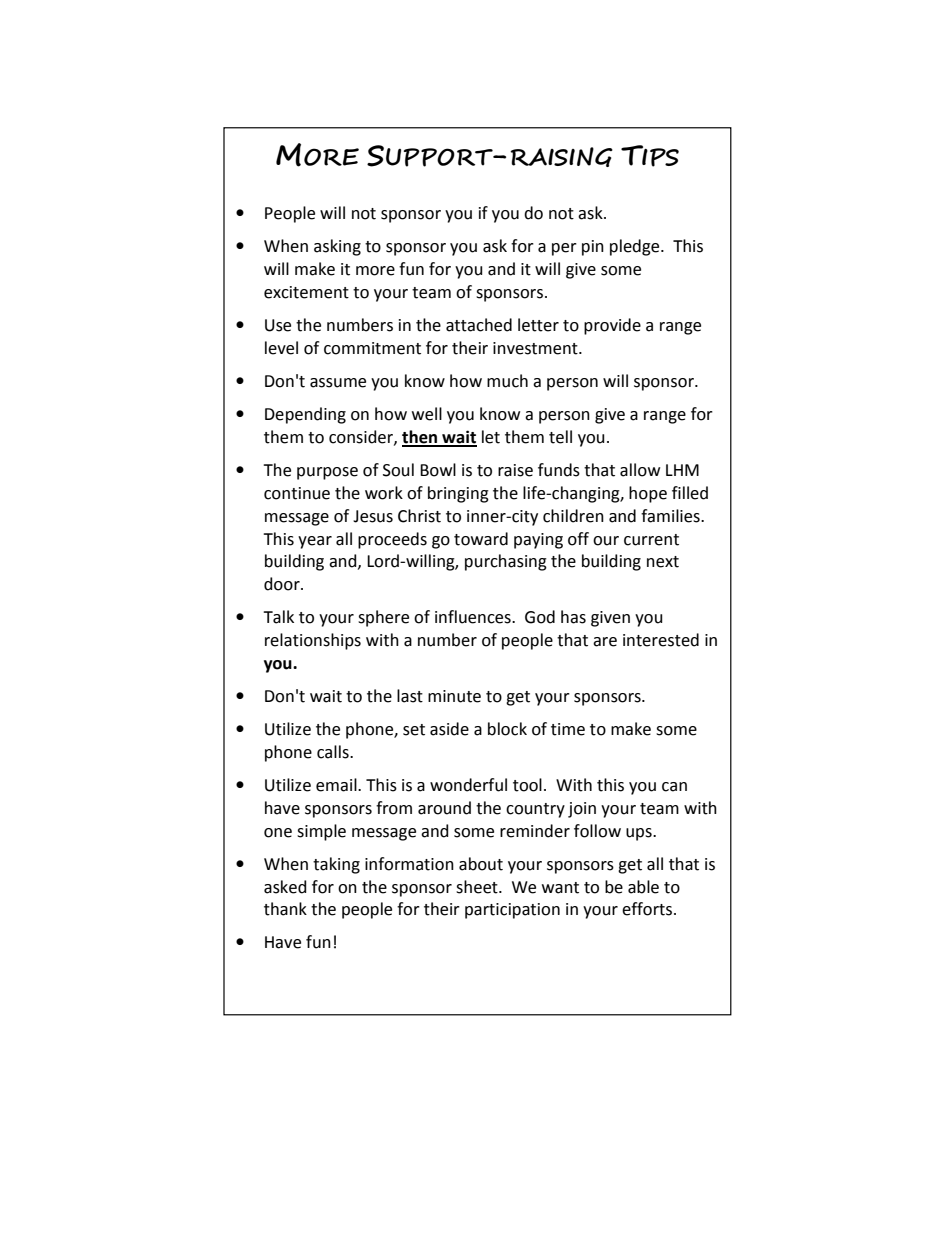 The height and width of the image is (1233, 952). I want to click on asking, so click(337, 247).
